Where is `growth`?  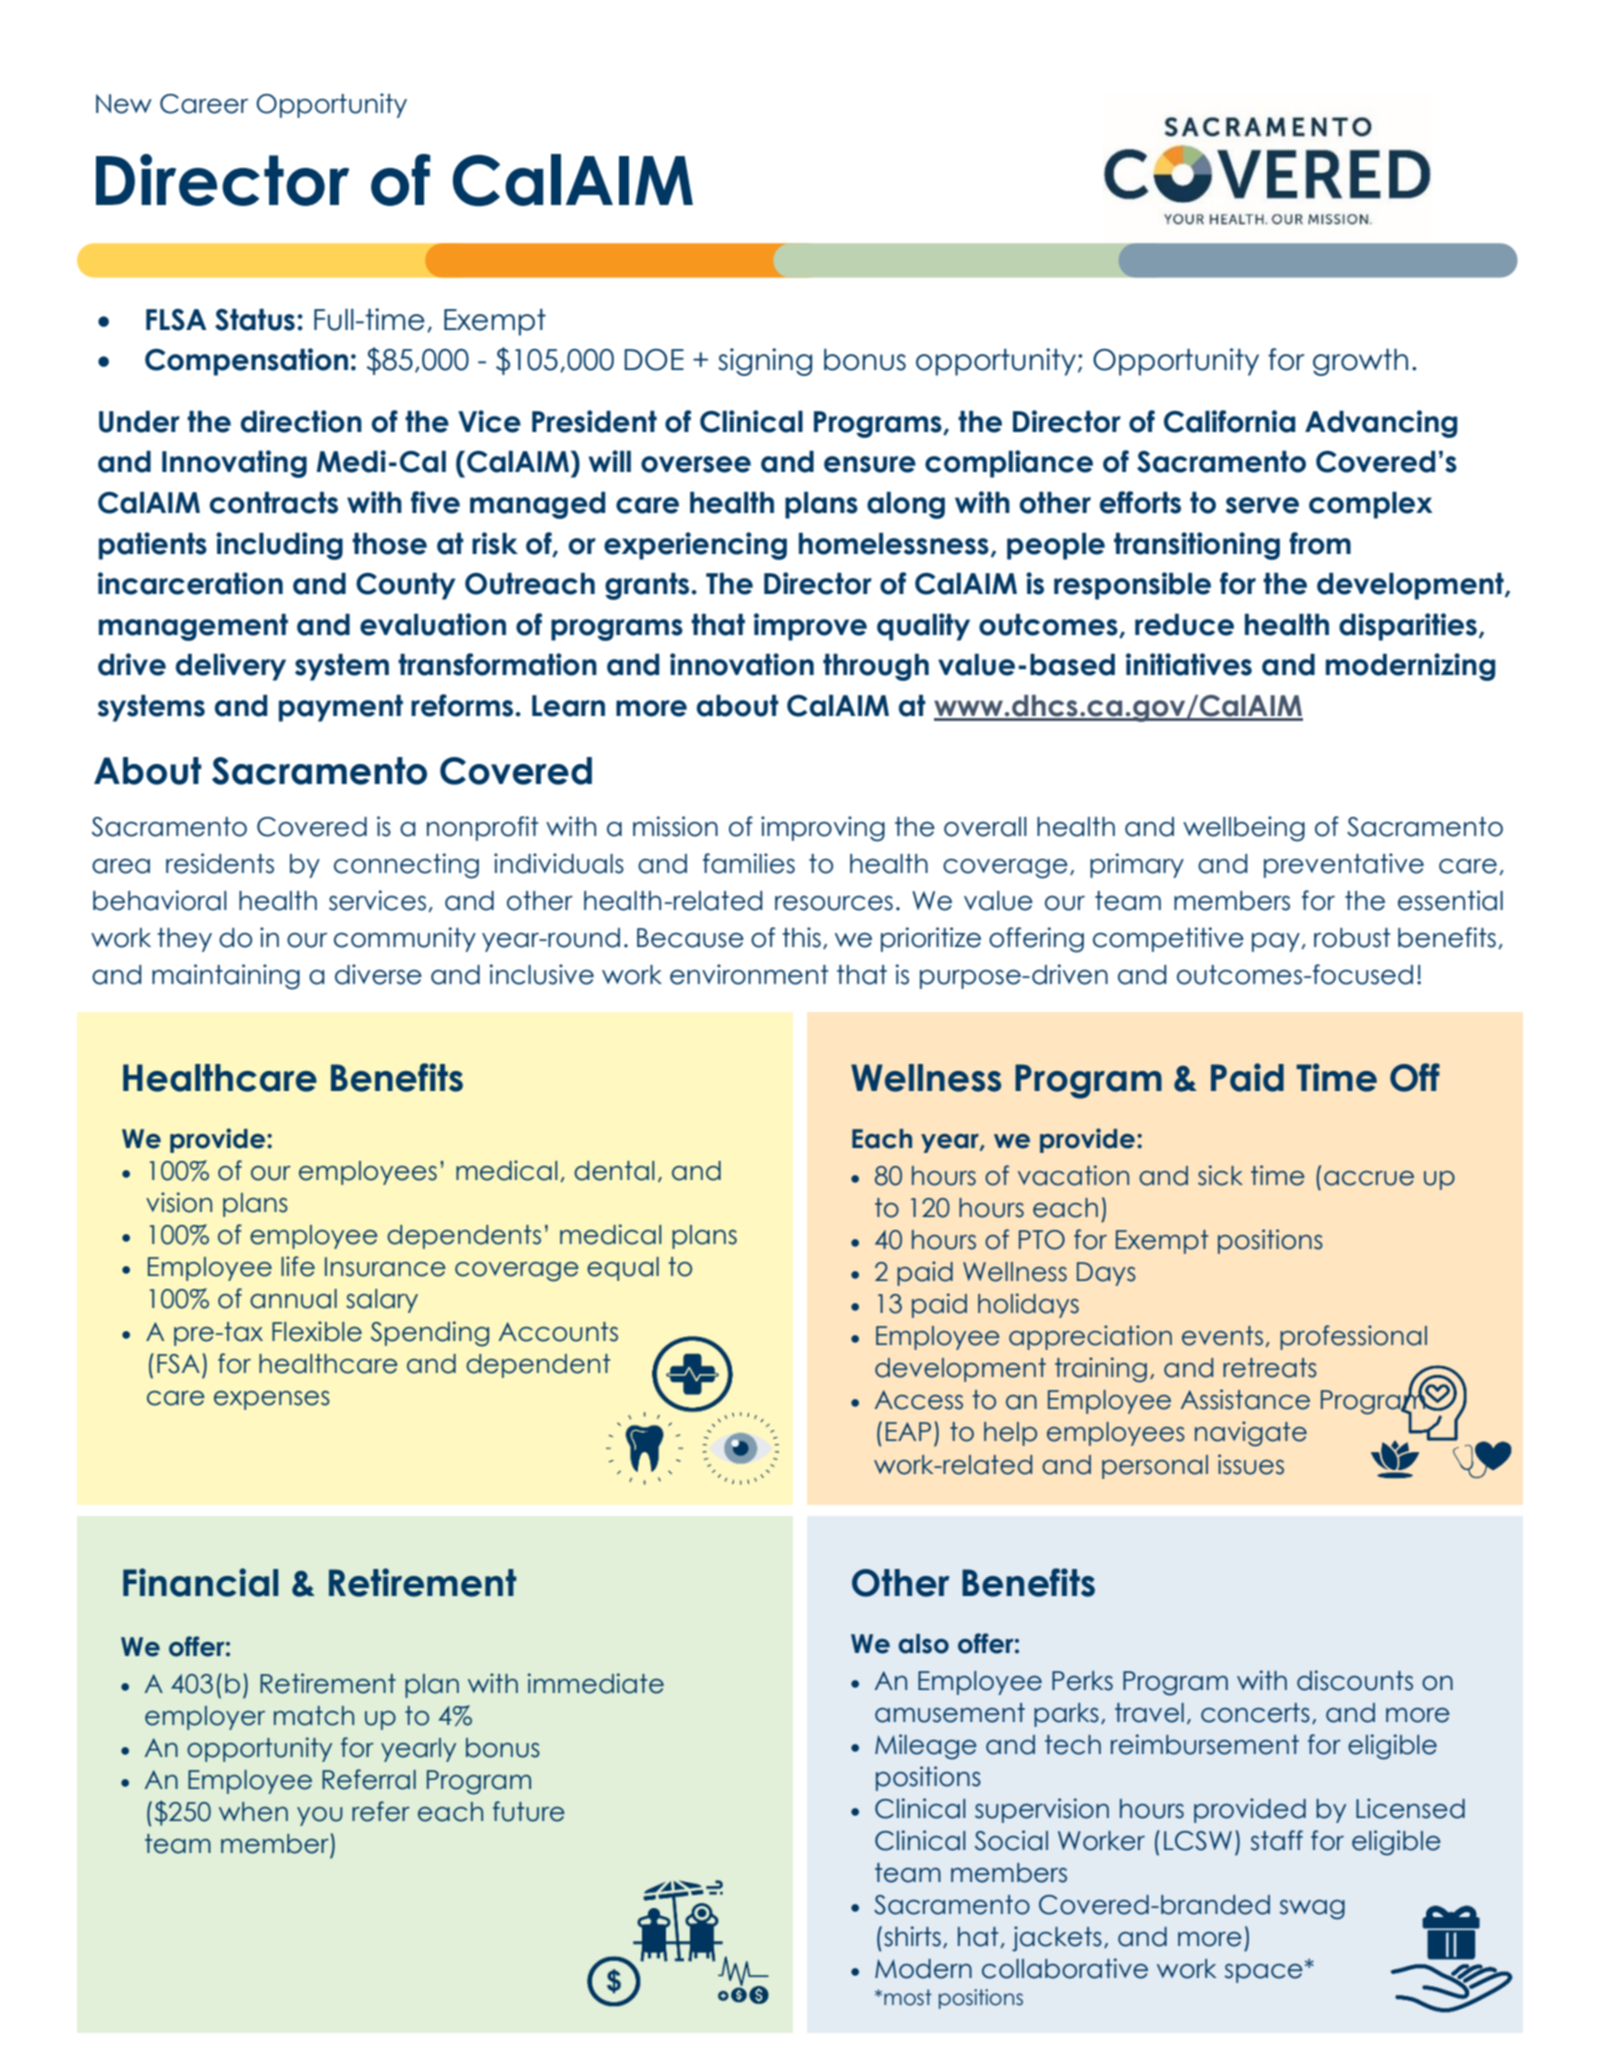 growth is located at coordinates (1360, 362).
